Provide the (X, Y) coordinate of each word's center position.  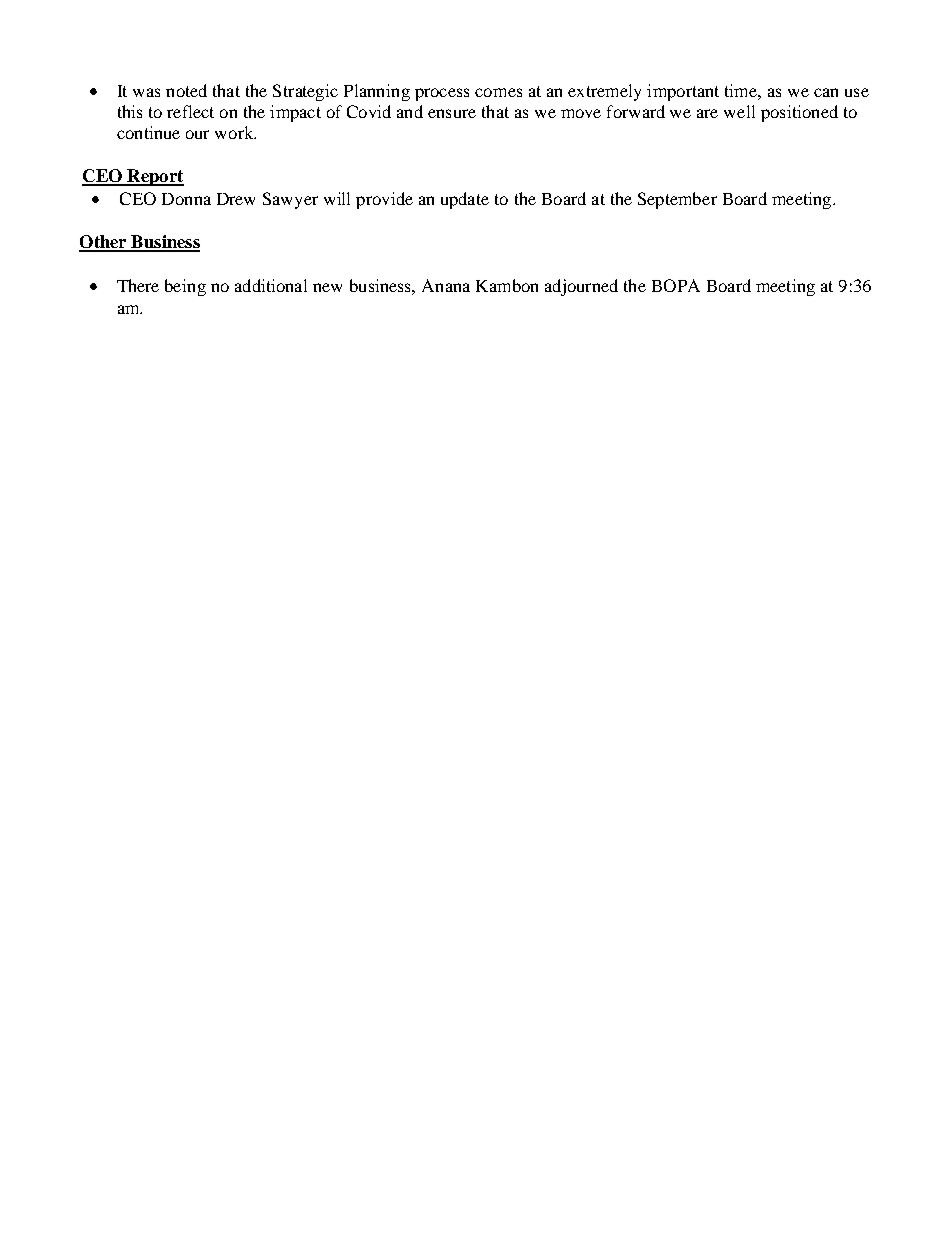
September (677, 200)
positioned (799, 113)
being (185, 287)
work (235, 132)
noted (186, 90)
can (826, 92)
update (465, 200)
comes (498, 92)
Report (154, 177)
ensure (452, 113)
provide (384, 200)
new (327, 287)
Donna (186, 199)
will (337, 198)
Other (104, 243)
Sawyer (290, 200)
